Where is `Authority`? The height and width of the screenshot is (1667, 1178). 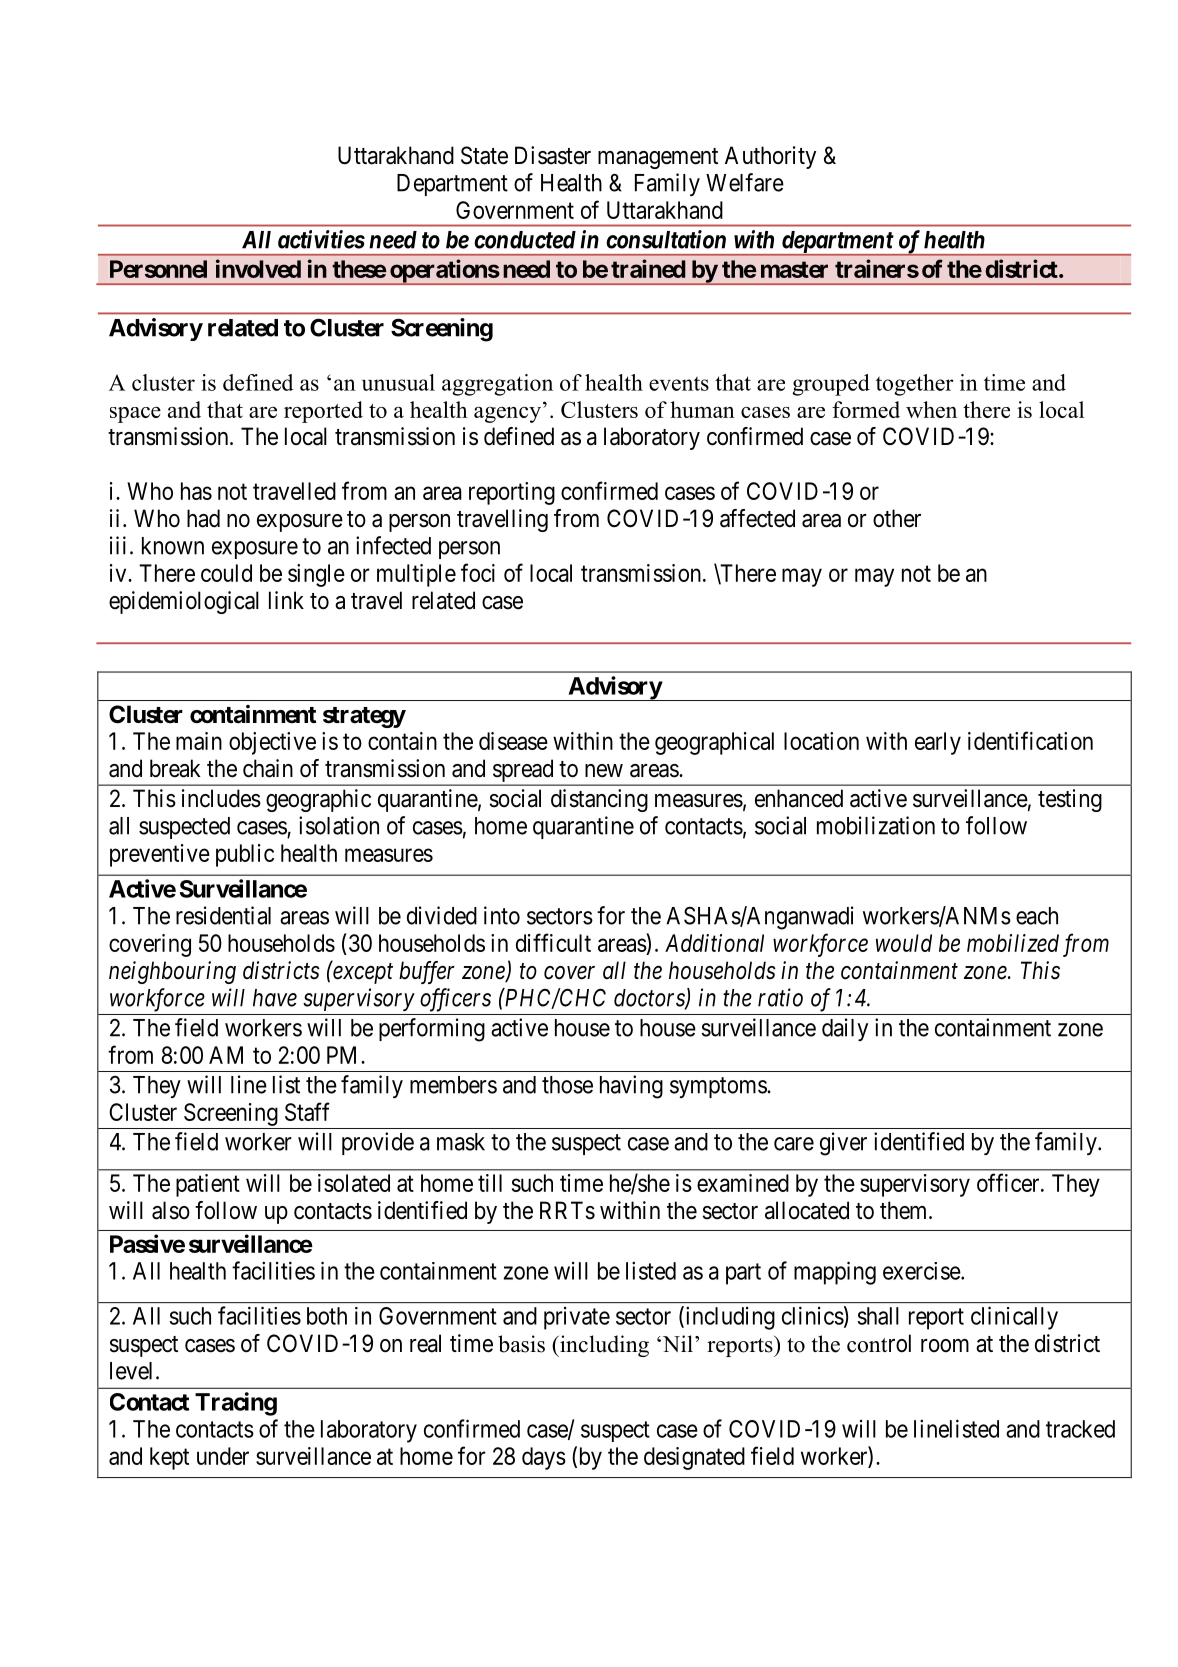 Authority is located at coordinates (770, 157).
